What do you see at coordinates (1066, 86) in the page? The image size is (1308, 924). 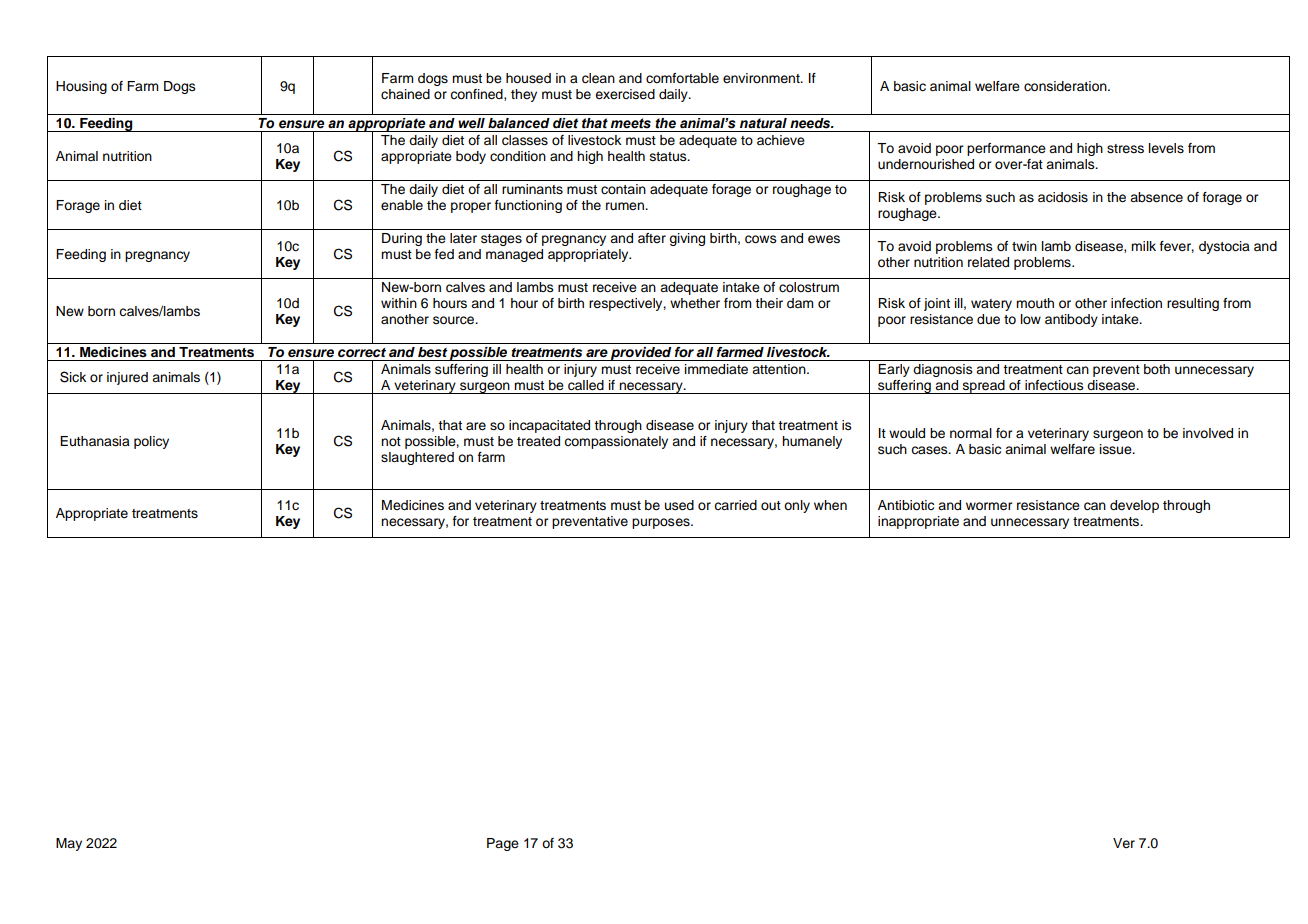 I see `consideration` at bounding box center [1066, 86].
